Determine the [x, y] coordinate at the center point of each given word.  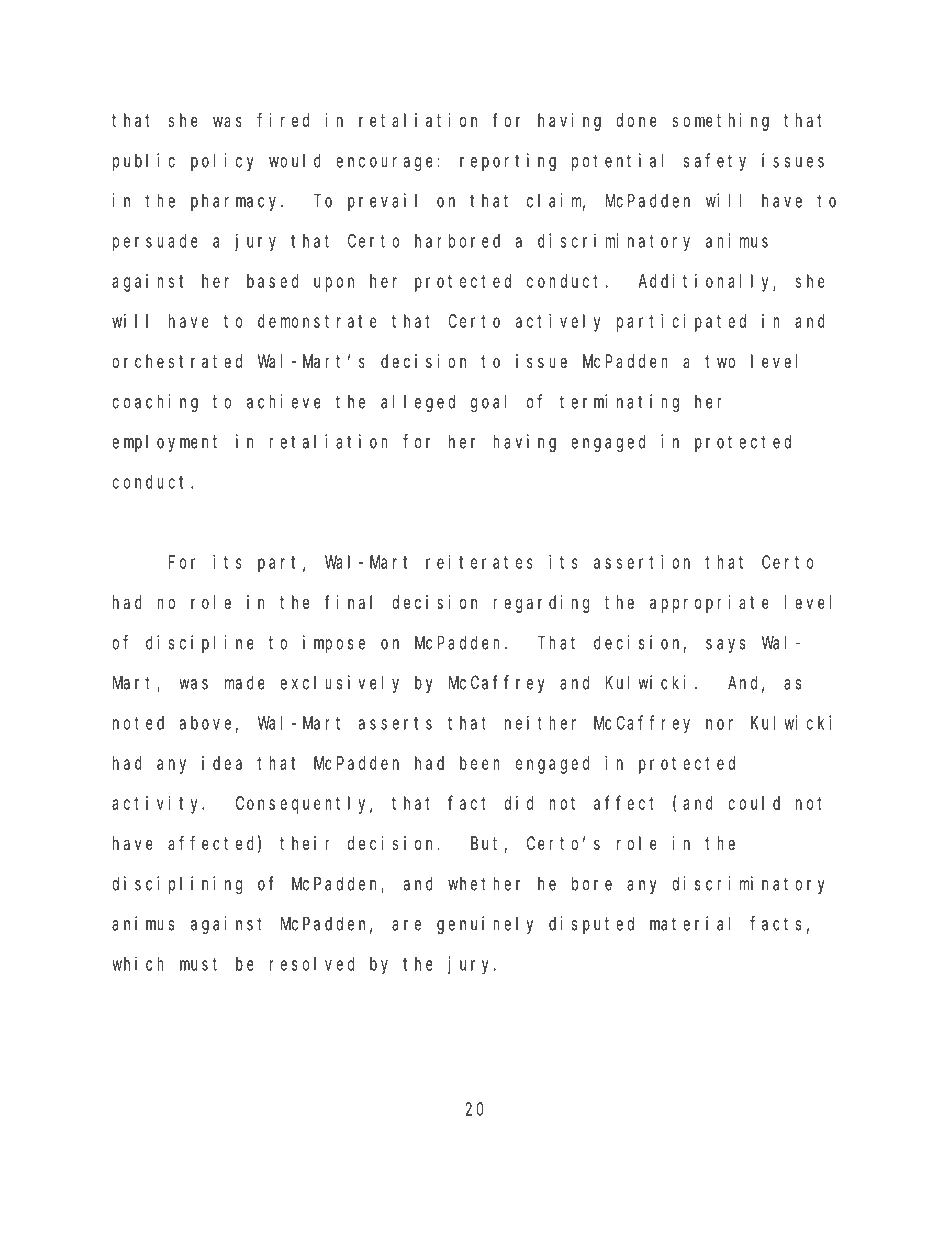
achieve [284, 401]
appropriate [709, 604]
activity [158, 805]
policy [222, 162]
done [636, 120]
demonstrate [317, 321]
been [480, 763]
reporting [508, 162]
